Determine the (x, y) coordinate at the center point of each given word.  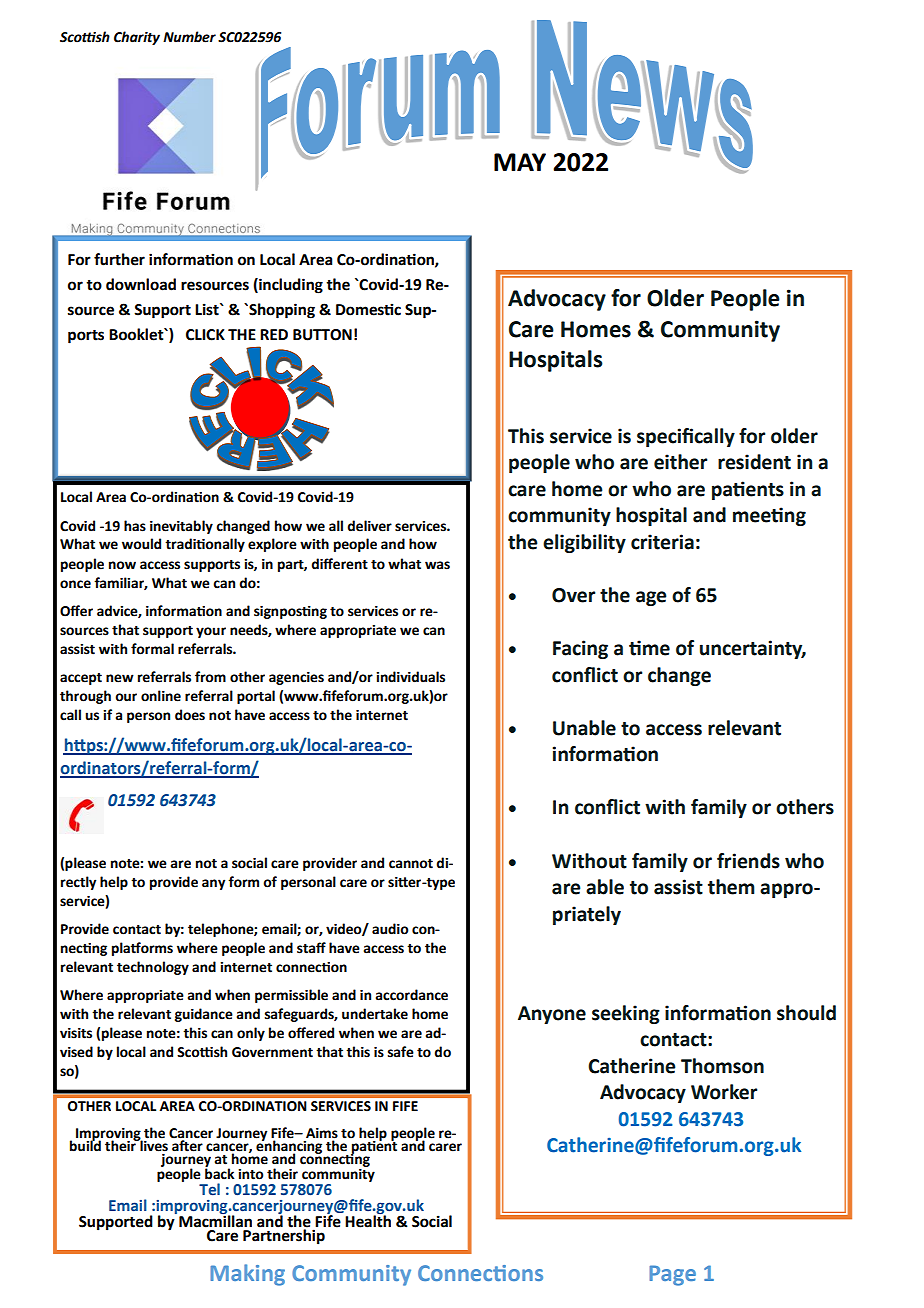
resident (754, 462)
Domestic (368, 309)
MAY (520, 162)
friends (748, 861)
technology (153, 968)
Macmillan (215, 1220)
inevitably (181, 527)
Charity (137, 38)
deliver (369, 526)
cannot (411, 864)
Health (368, 1220)
